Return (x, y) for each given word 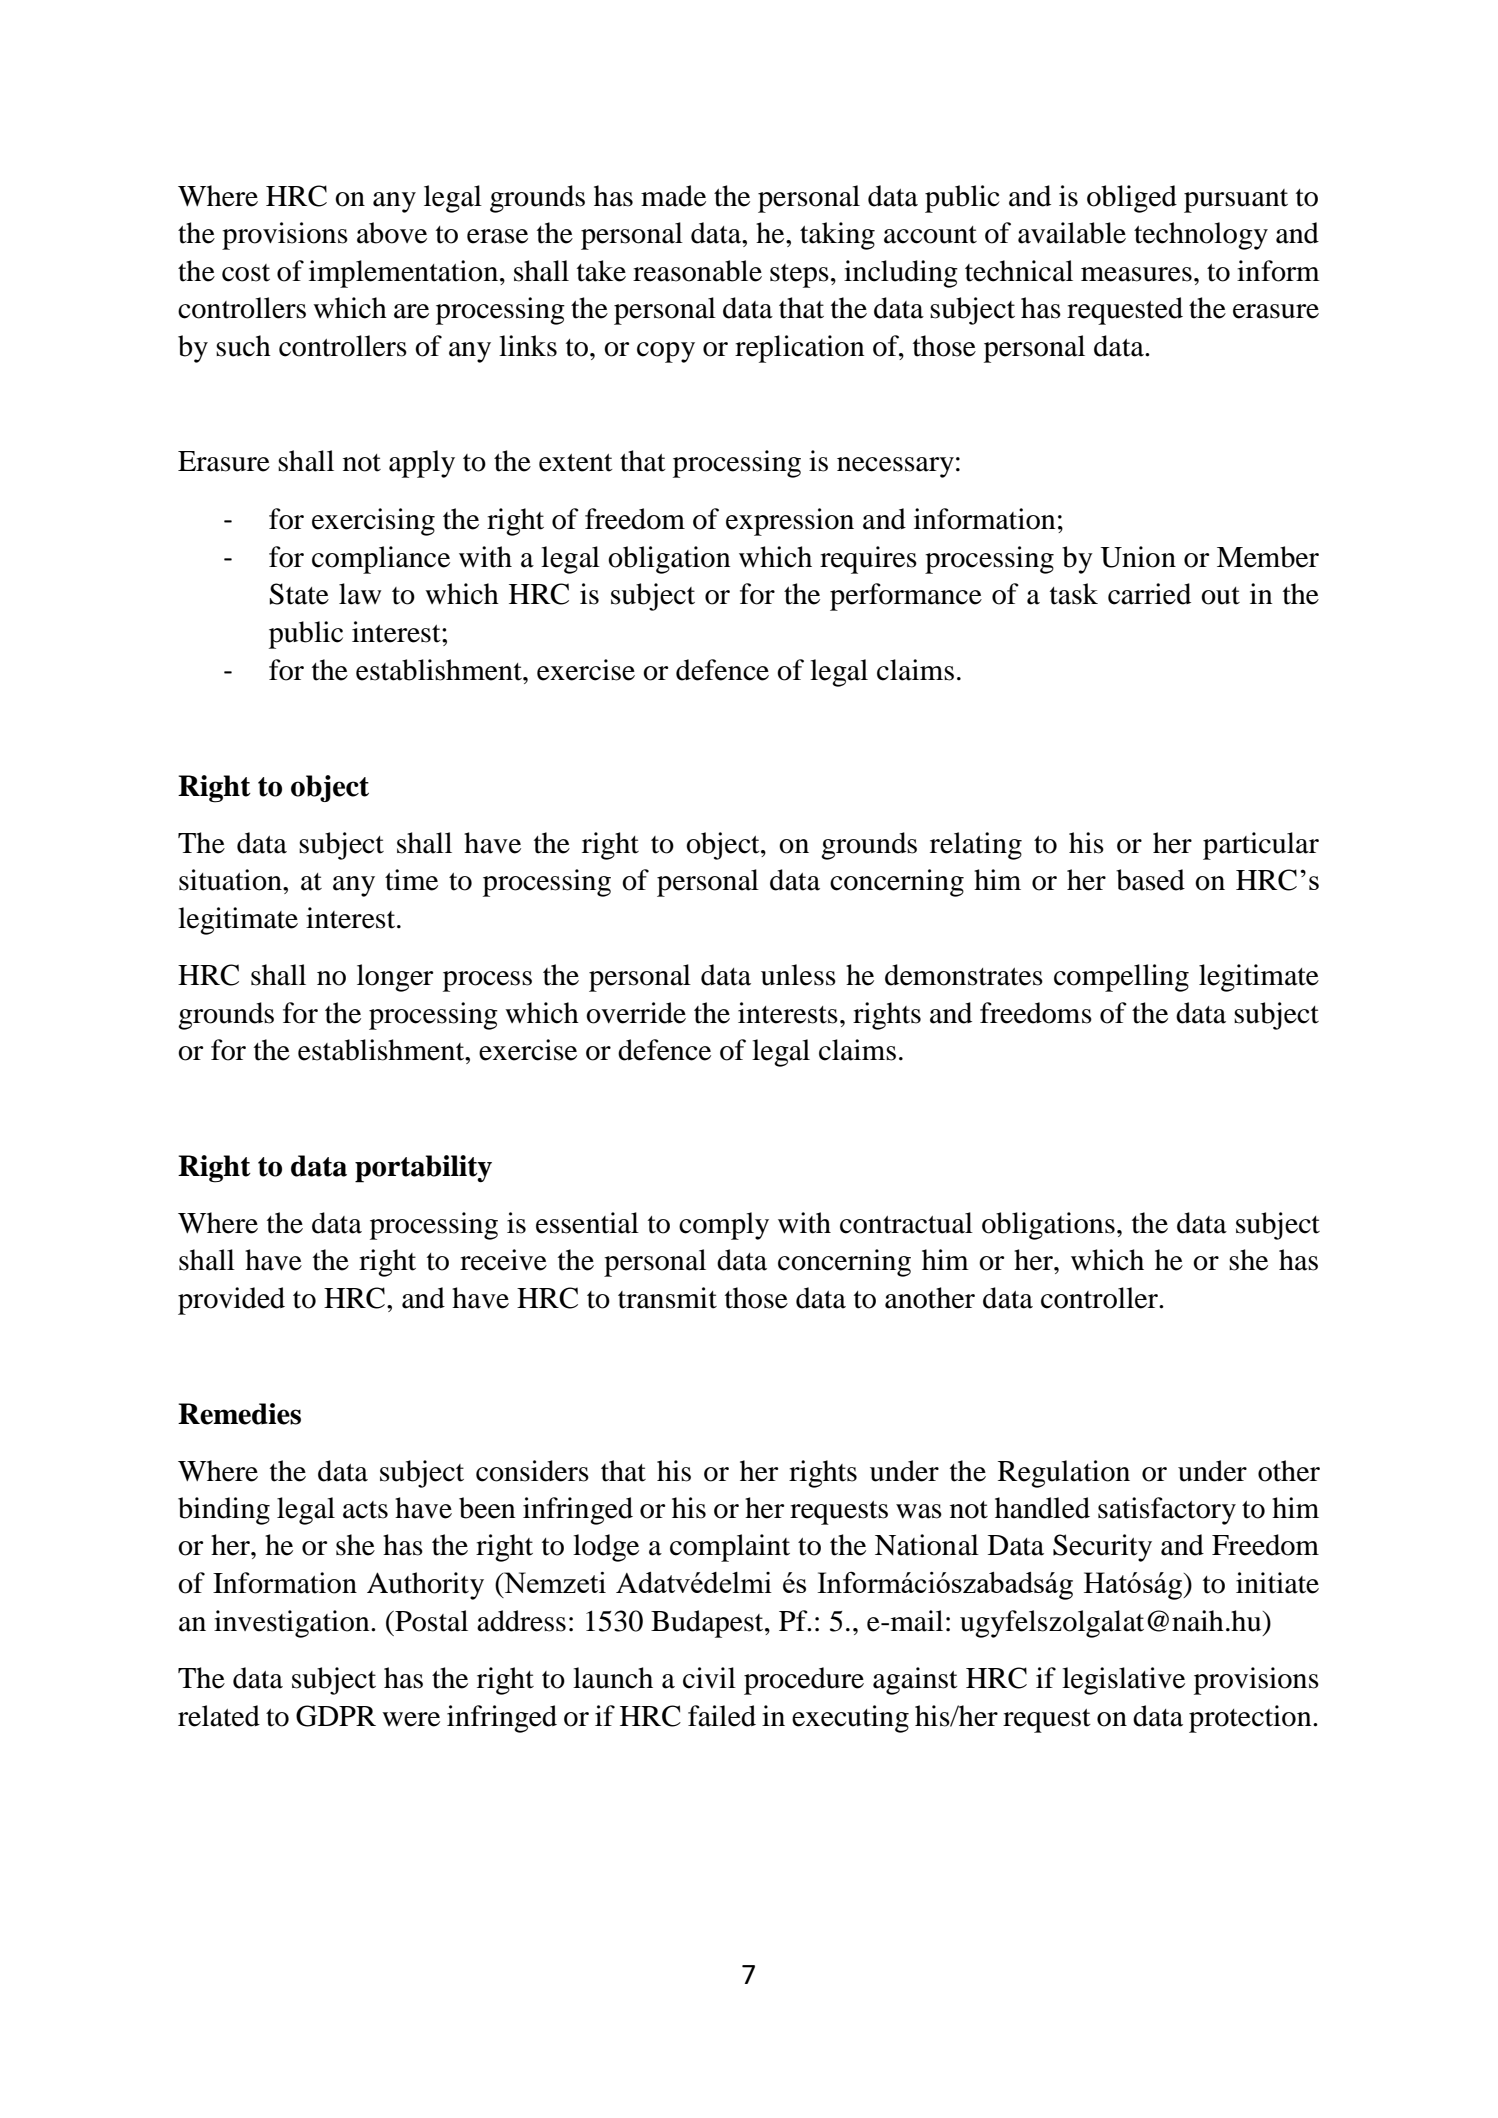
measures (1136, 274)
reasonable (697, 271)
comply (724, 1226)
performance (906, 597)
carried (1149, 594)
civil (709, 1678)
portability (423, 1169)
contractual (906, 1223)
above (392, 233)
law (360, 594)
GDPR (336, 1716)
